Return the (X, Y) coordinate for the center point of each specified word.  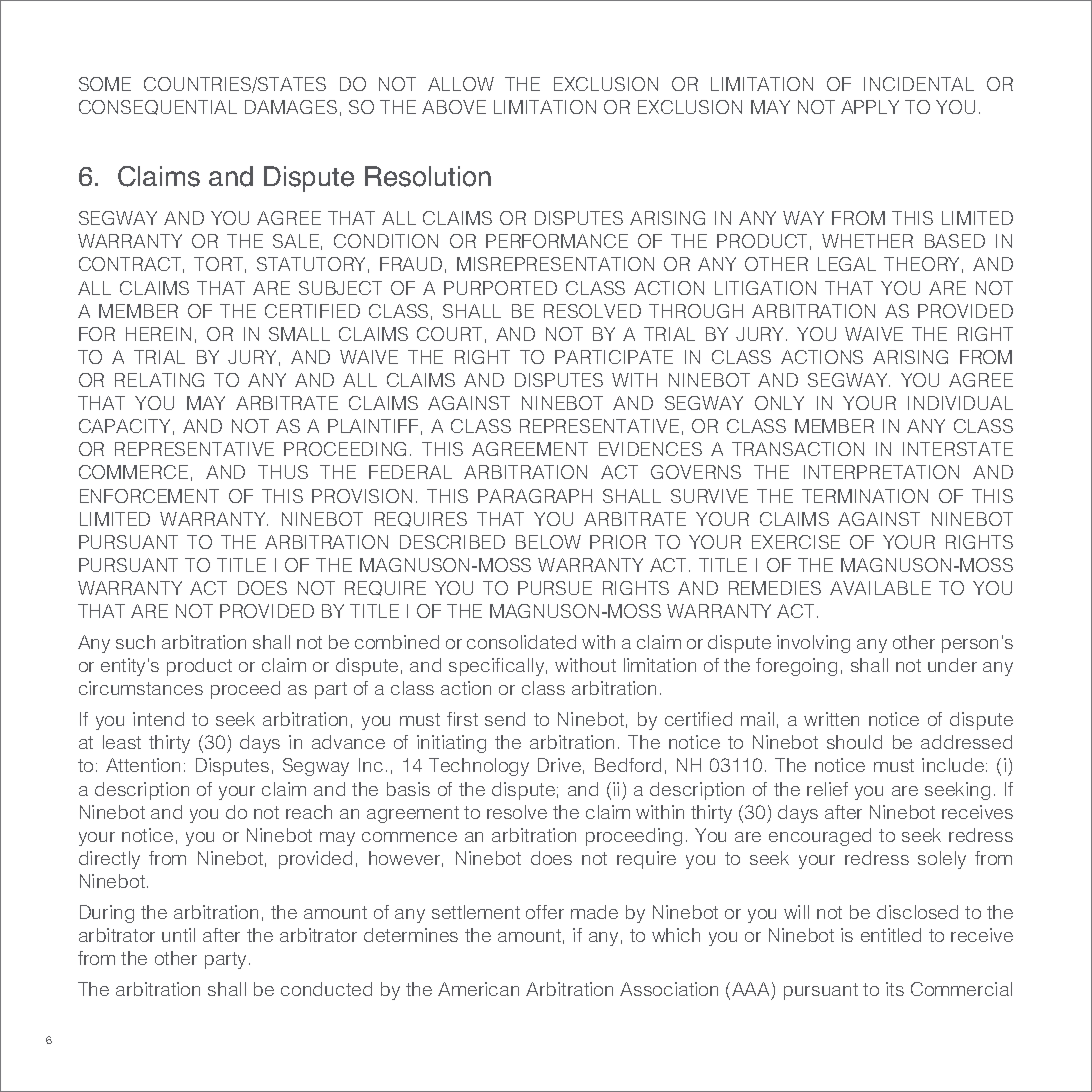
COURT (449, 334)
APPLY (870, 107)
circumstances (141, 688)
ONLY (779, 403)
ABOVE (454, 107)
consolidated (521, 642)
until (178, 935)
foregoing (796, 667)
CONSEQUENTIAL (158, 107)
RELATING (159, 380)
